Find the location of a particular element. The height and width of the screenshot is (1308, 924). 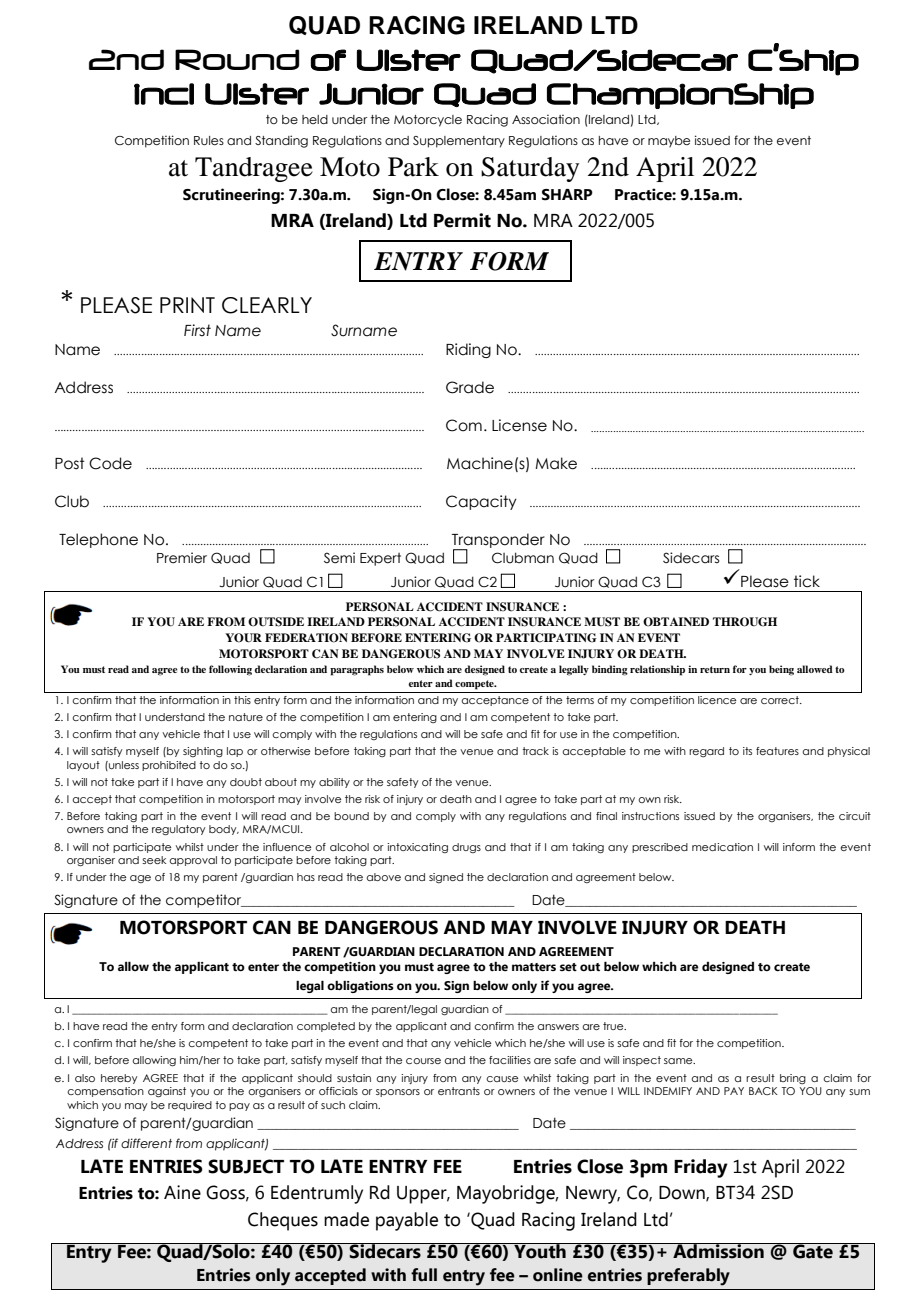

prescribed is located at coordinates (660, 848).
